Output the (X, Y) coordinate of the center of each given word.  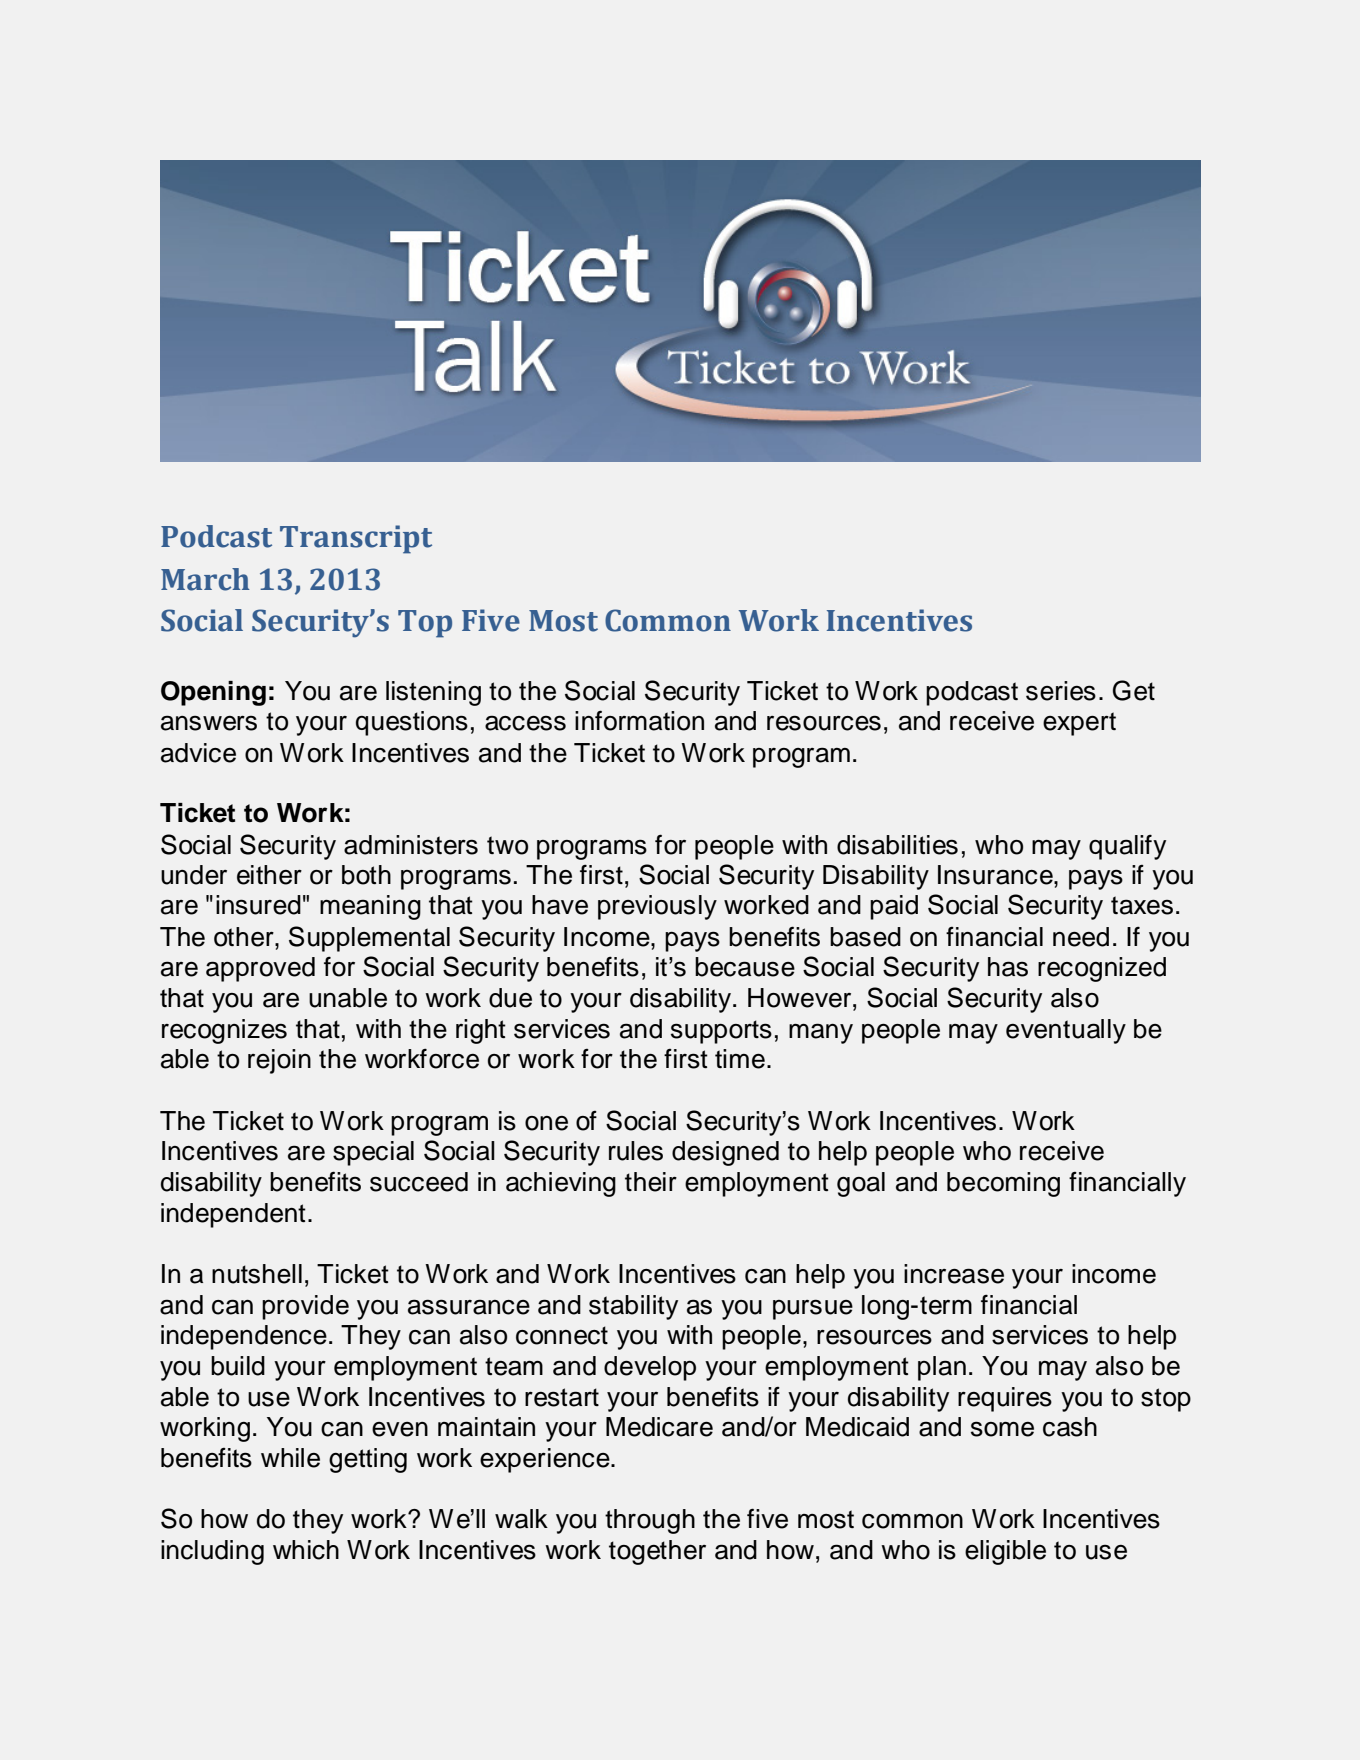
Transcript (356, 539)
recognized (1102, 969)
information (639, 720)
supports (721, 1032)
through (650, 1521)
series (1061, 691)
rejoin (279, 1061)
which (306, 1550)
